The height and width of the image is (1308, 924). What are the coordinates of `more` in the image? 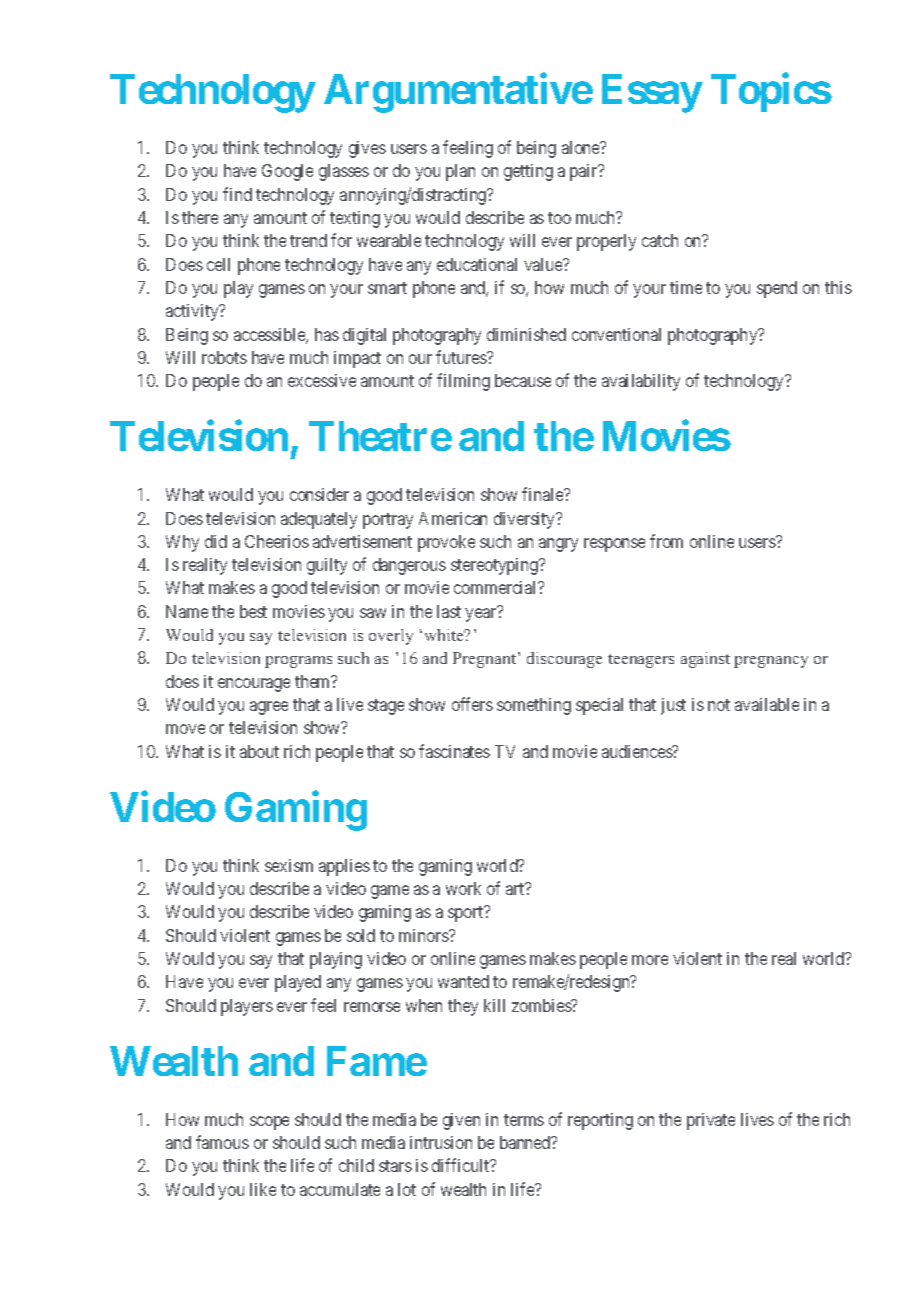 It's located at (650, 960).
